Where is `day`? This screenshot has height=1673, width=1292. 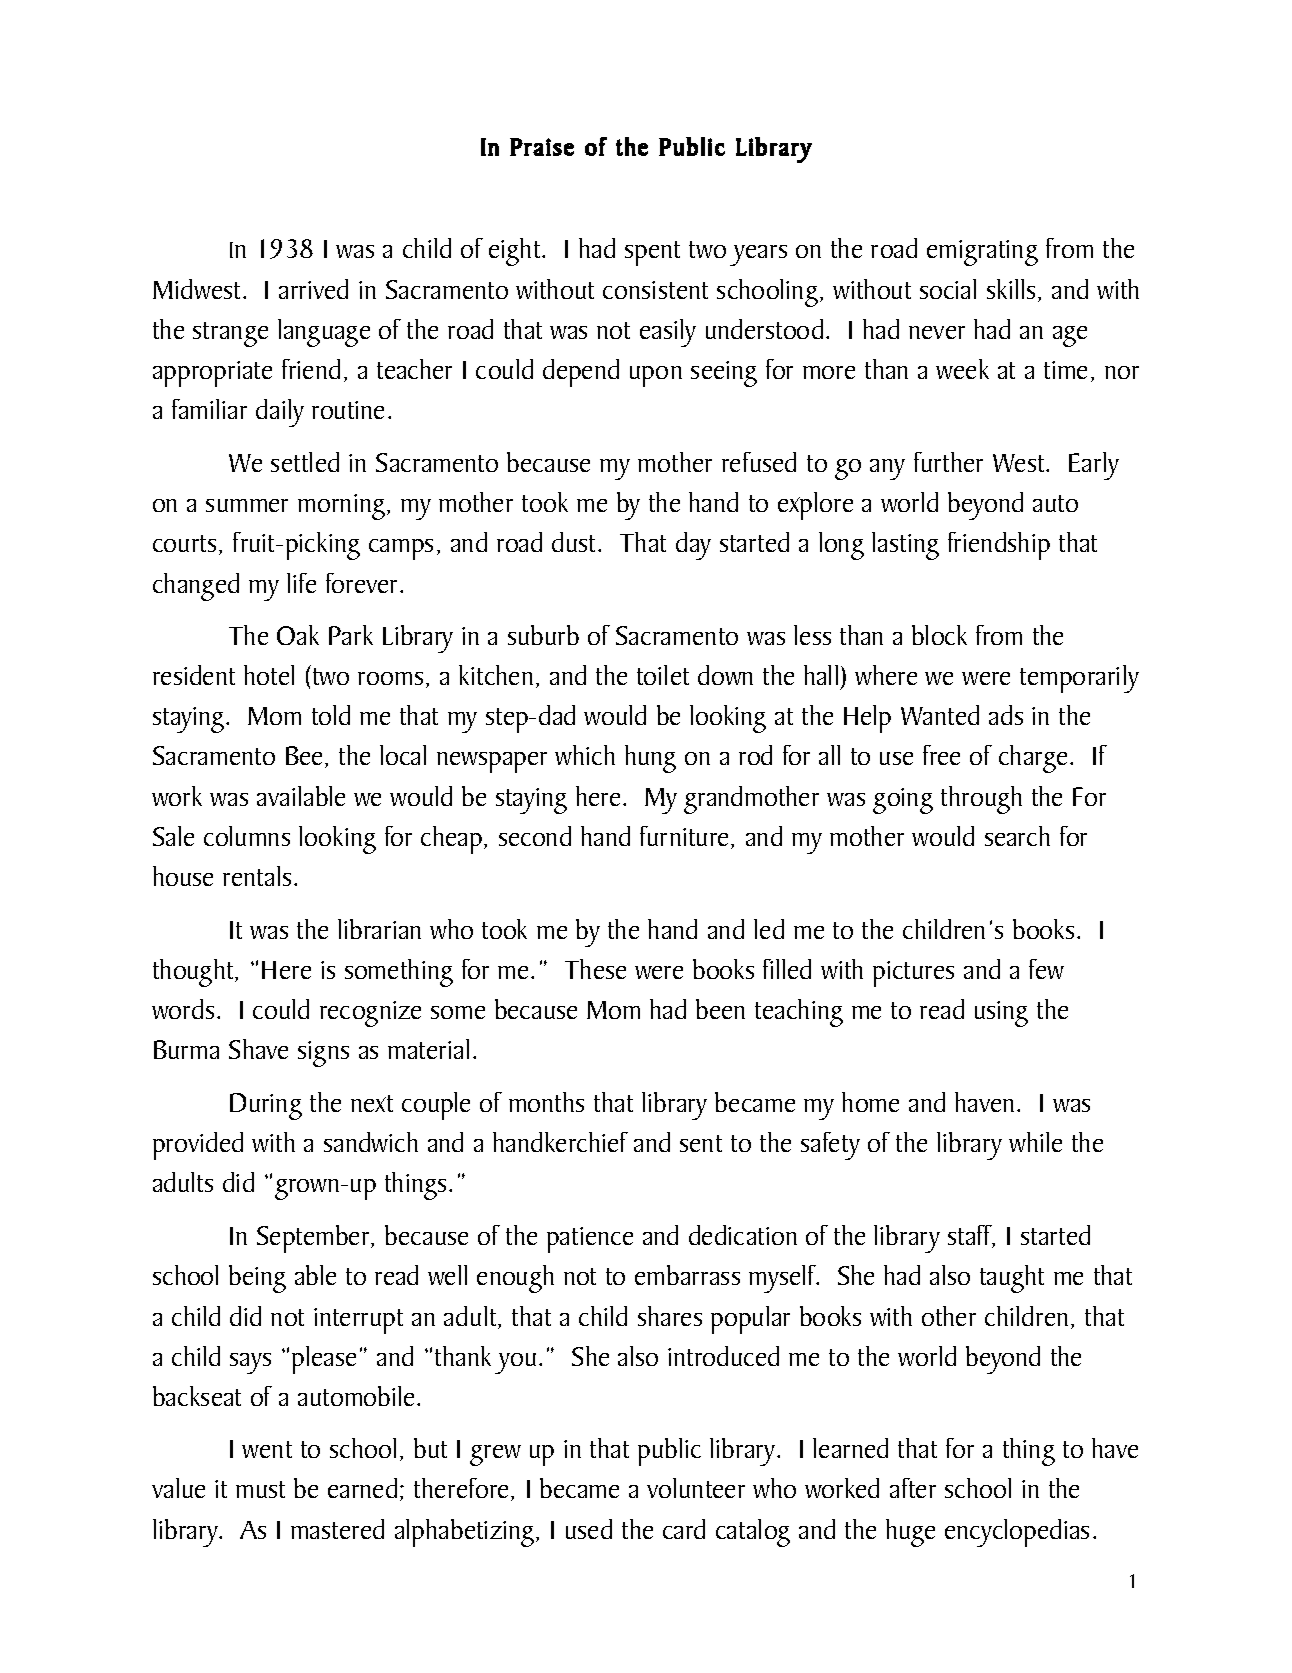
day is located at coordinates (693, 546).
